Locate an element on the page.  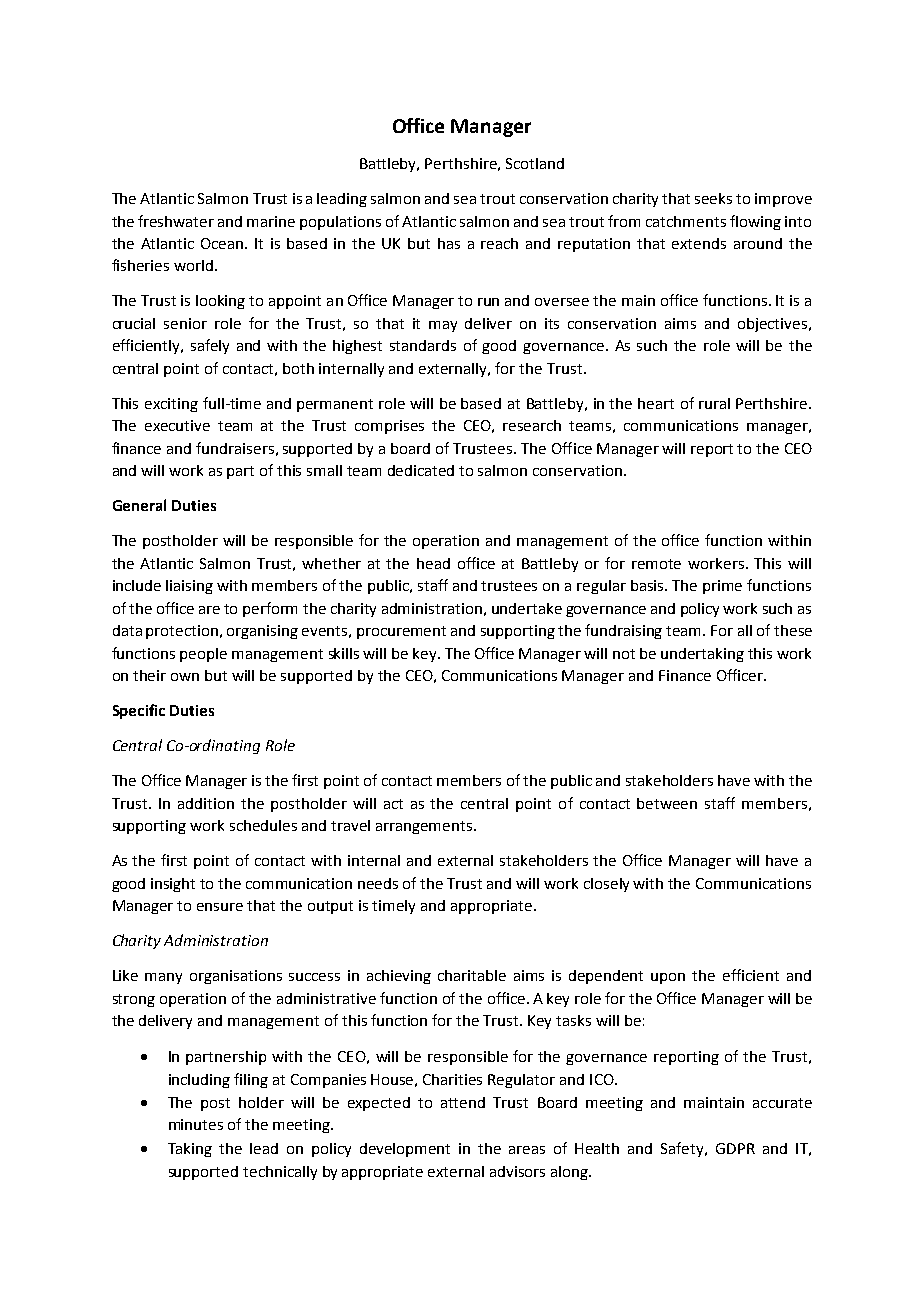
minutes is located at coordinates (196, 1124).
